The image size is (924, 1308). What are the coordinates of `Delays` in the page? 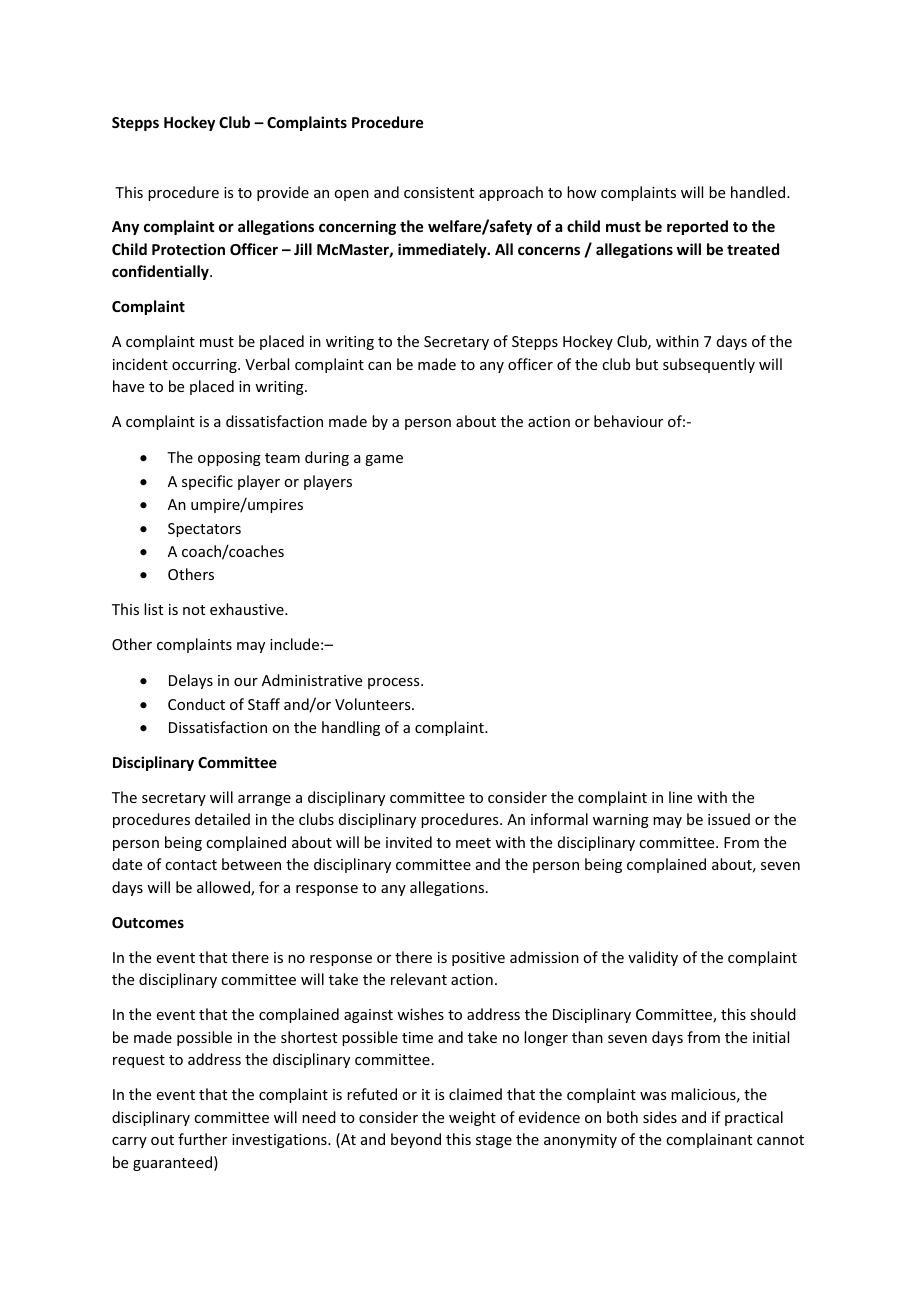 It's located at (191, 681).
